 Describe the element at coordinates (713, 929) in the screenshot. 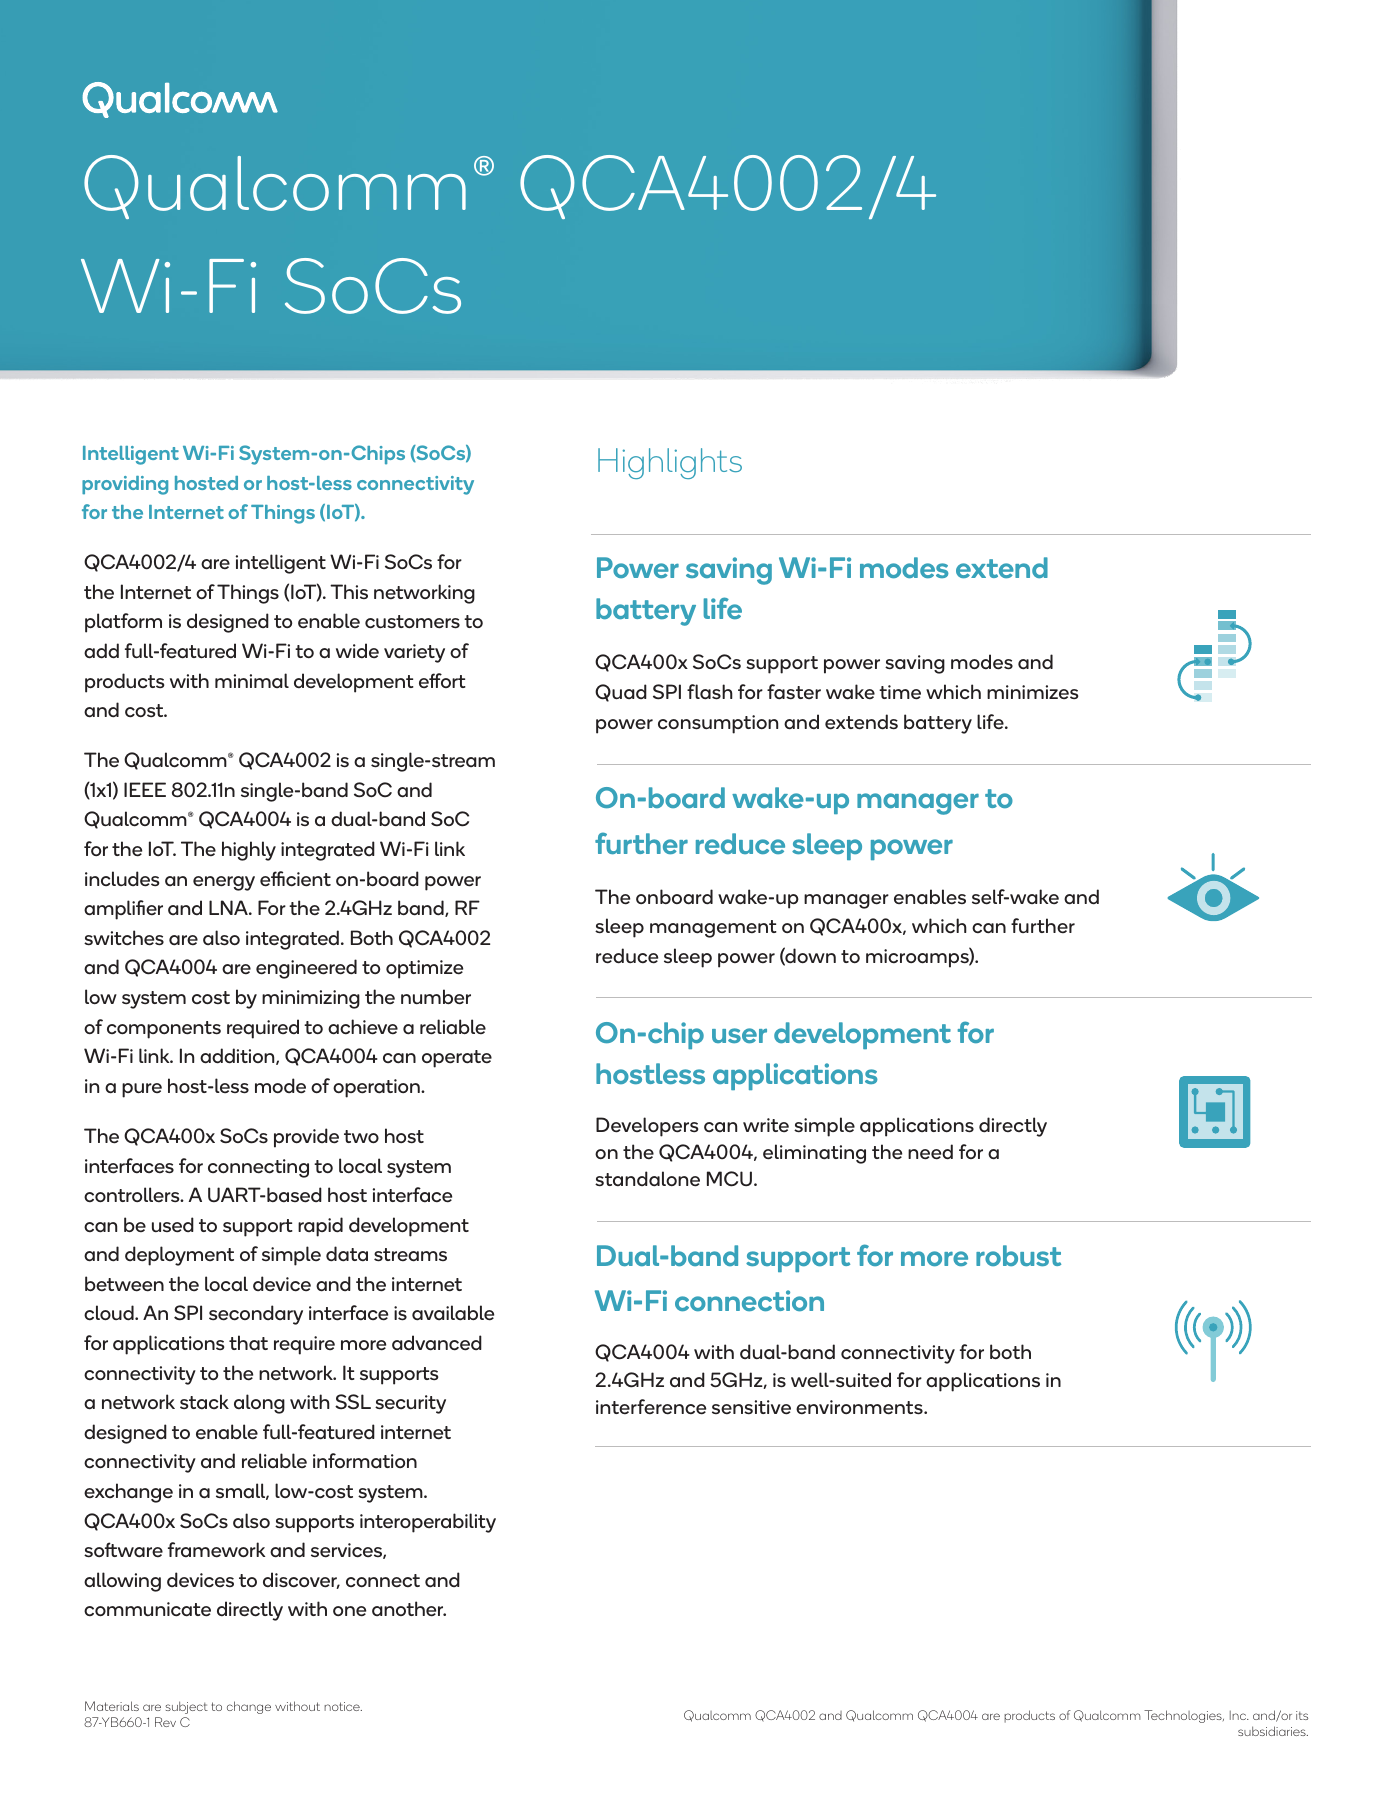

I see `management` at that location.
